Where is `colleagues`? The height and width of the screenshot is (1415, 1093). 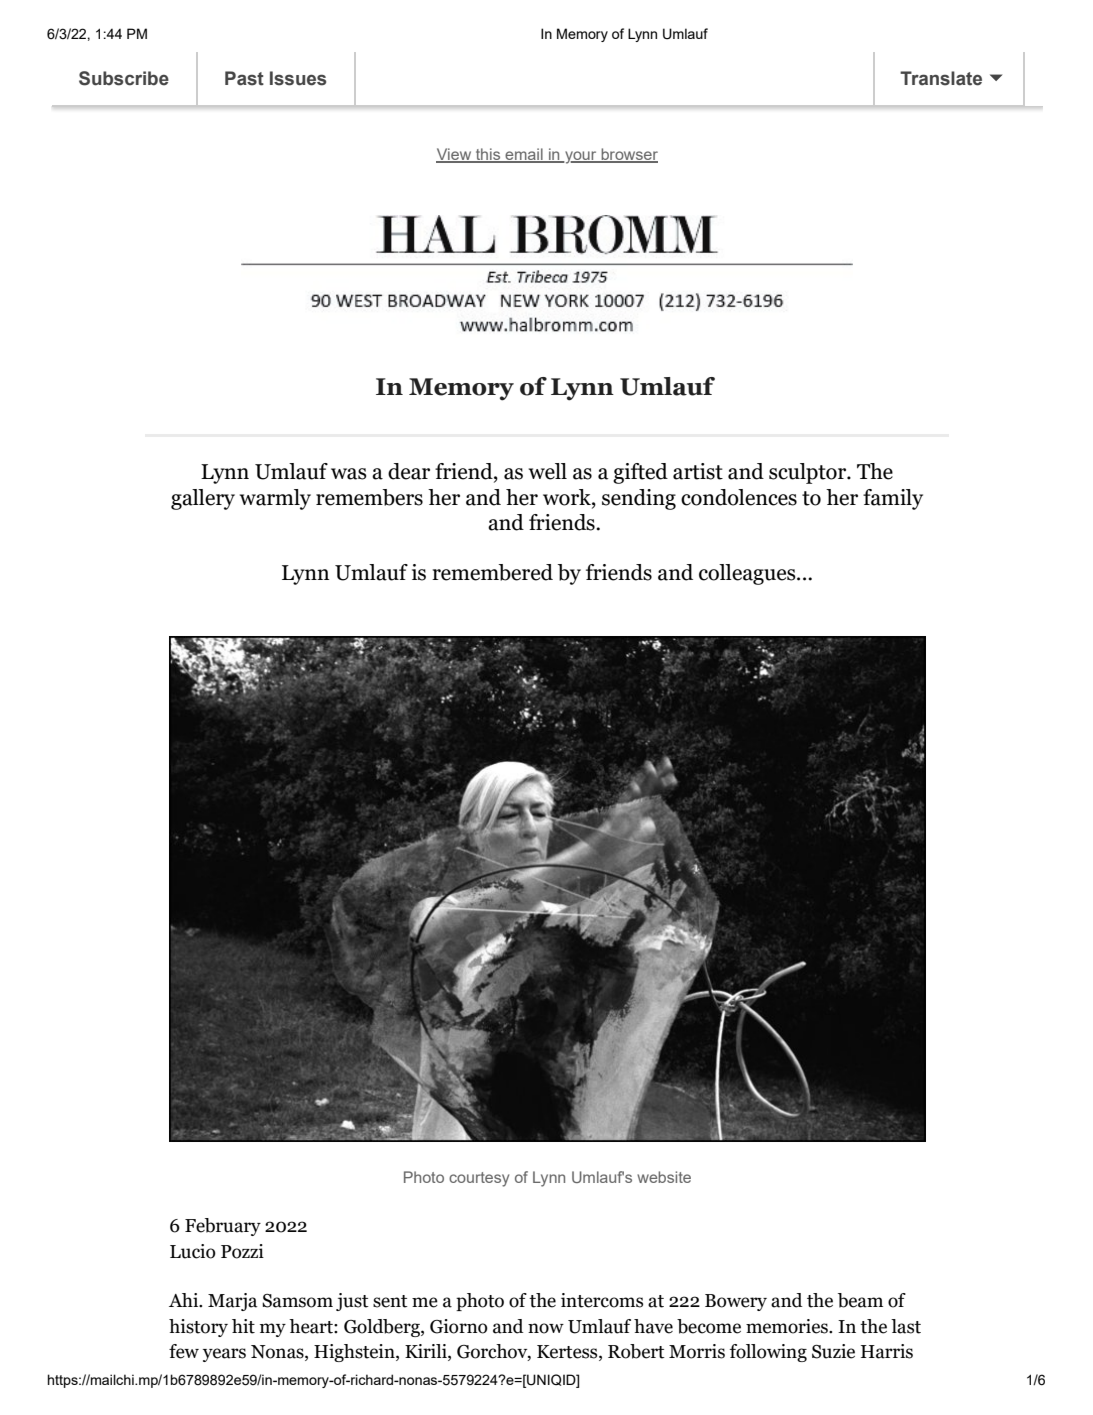 colleagues is located at coordinates (748, 574).
